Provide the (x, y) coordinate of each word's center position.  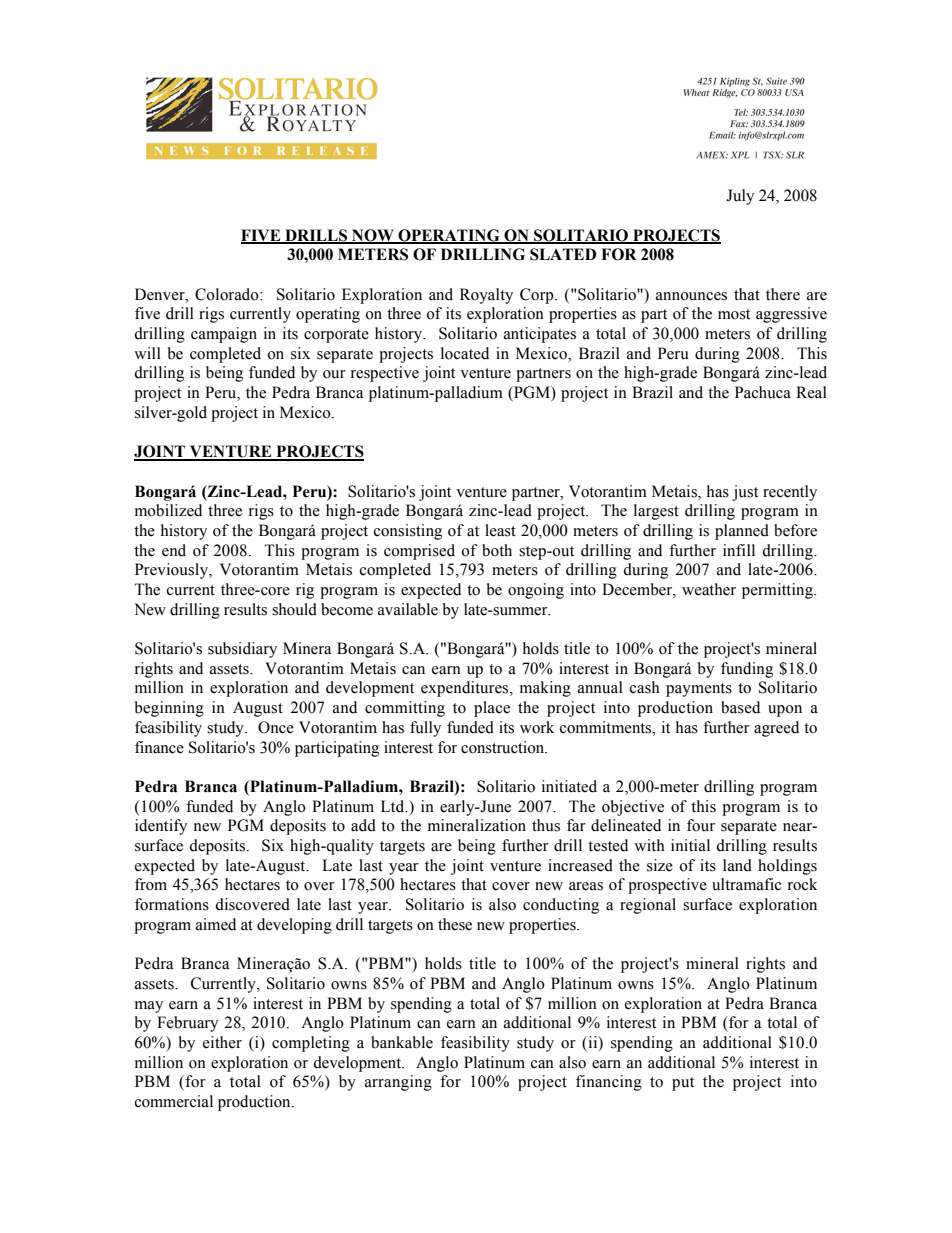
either (222, 1042)
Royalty (486, 296)
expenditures (466, 689)
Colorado (228, 294)
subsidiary (242, 650)
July (740, 197)
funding (747, 670)
